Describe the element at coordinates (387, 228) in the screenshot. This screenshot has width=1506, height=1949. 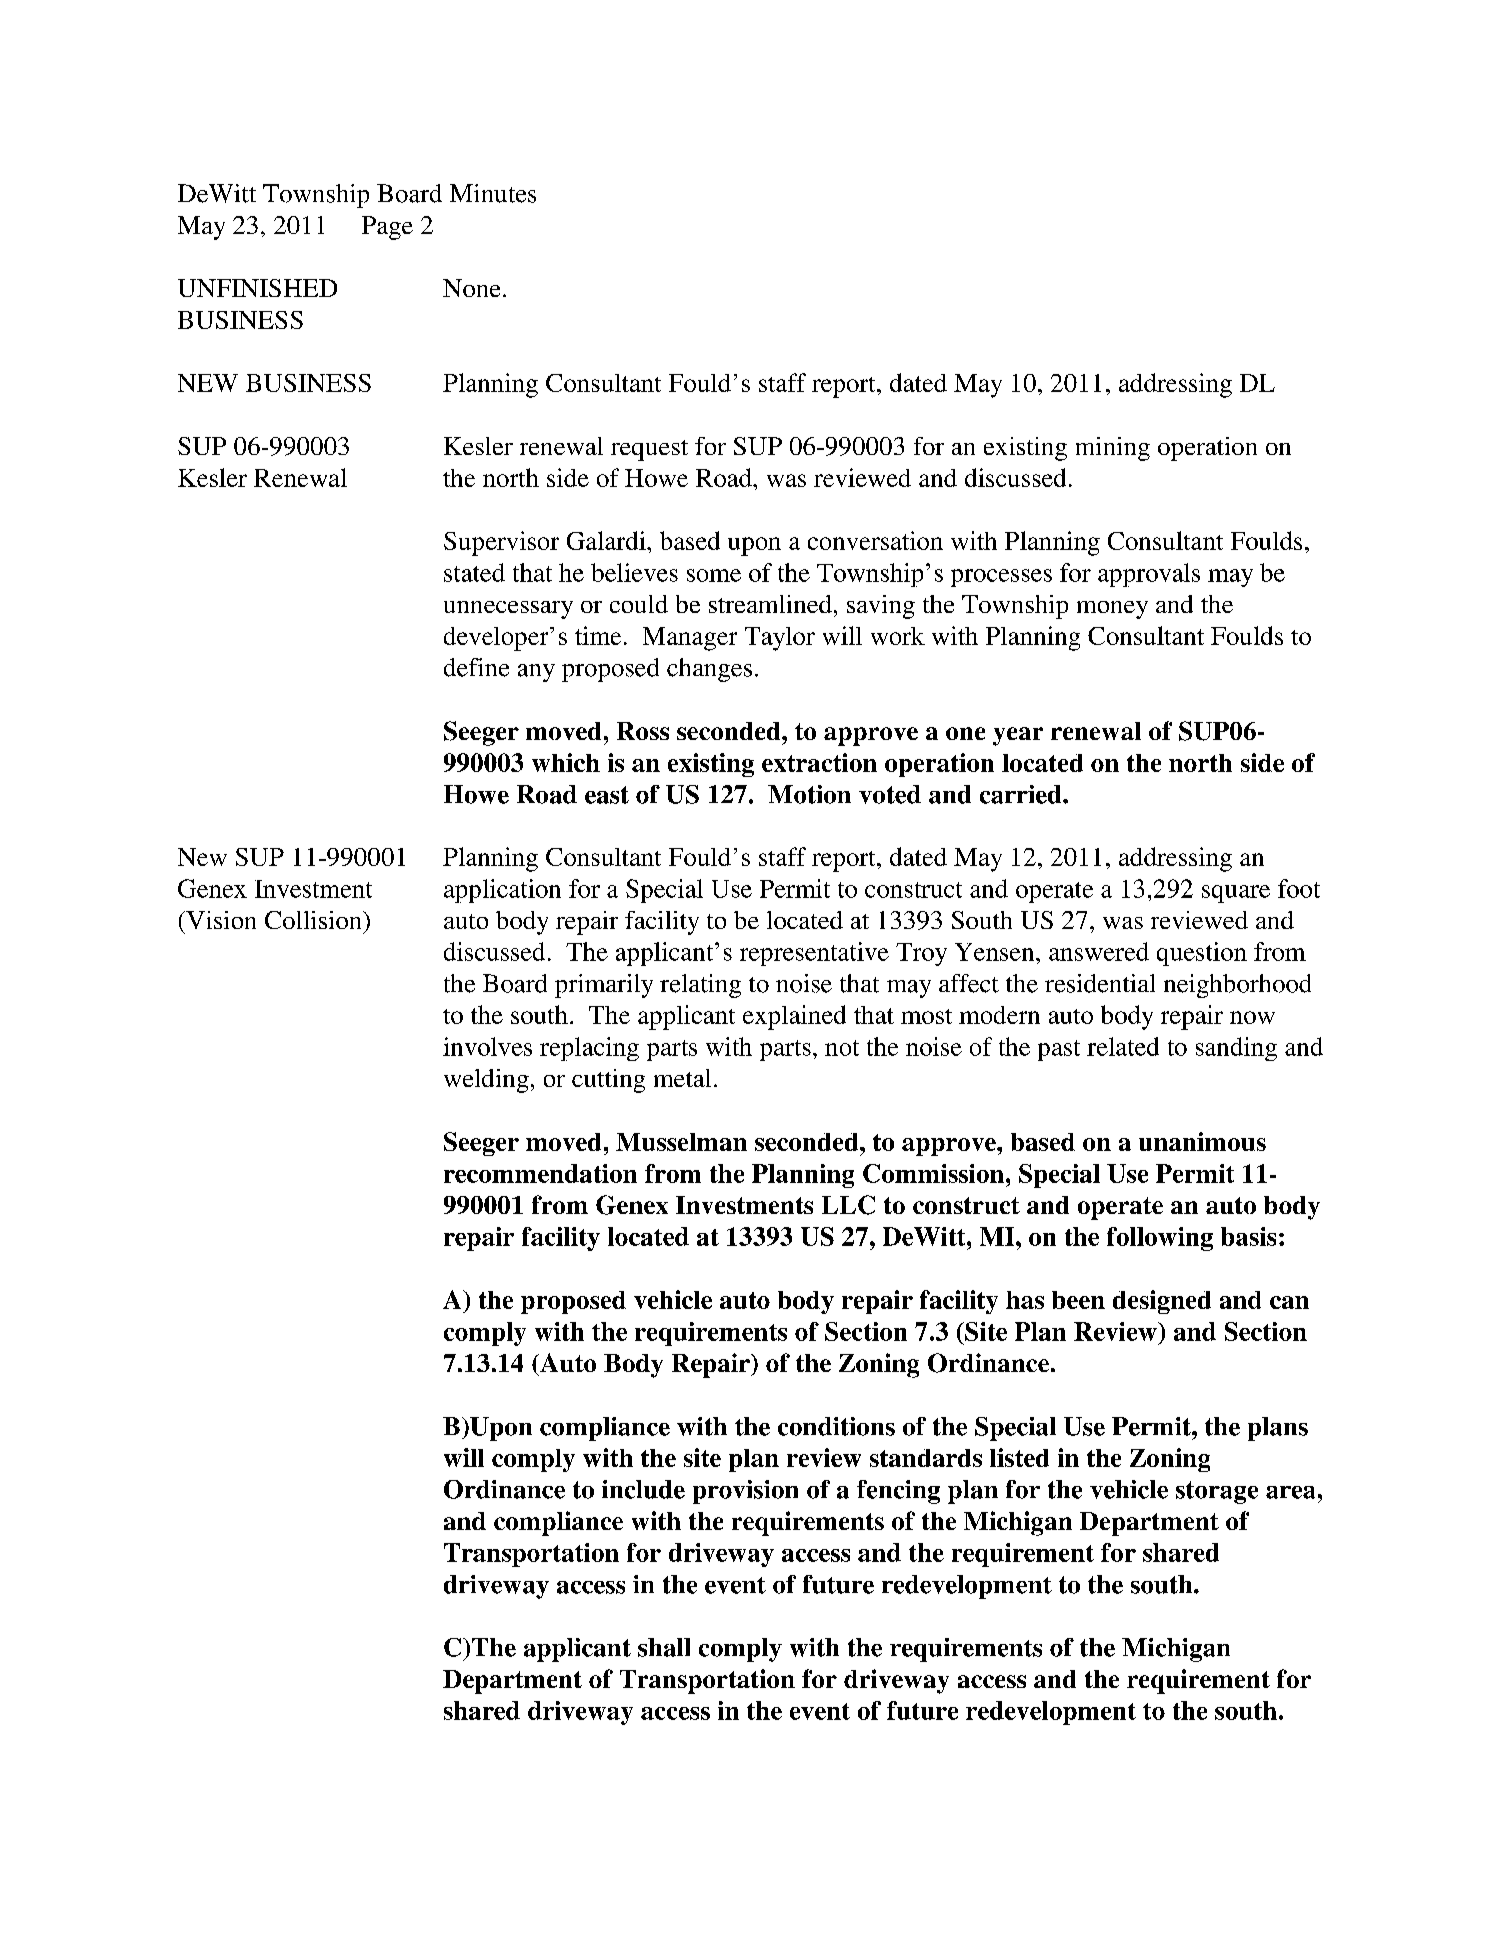
I see `Page` at that location.
